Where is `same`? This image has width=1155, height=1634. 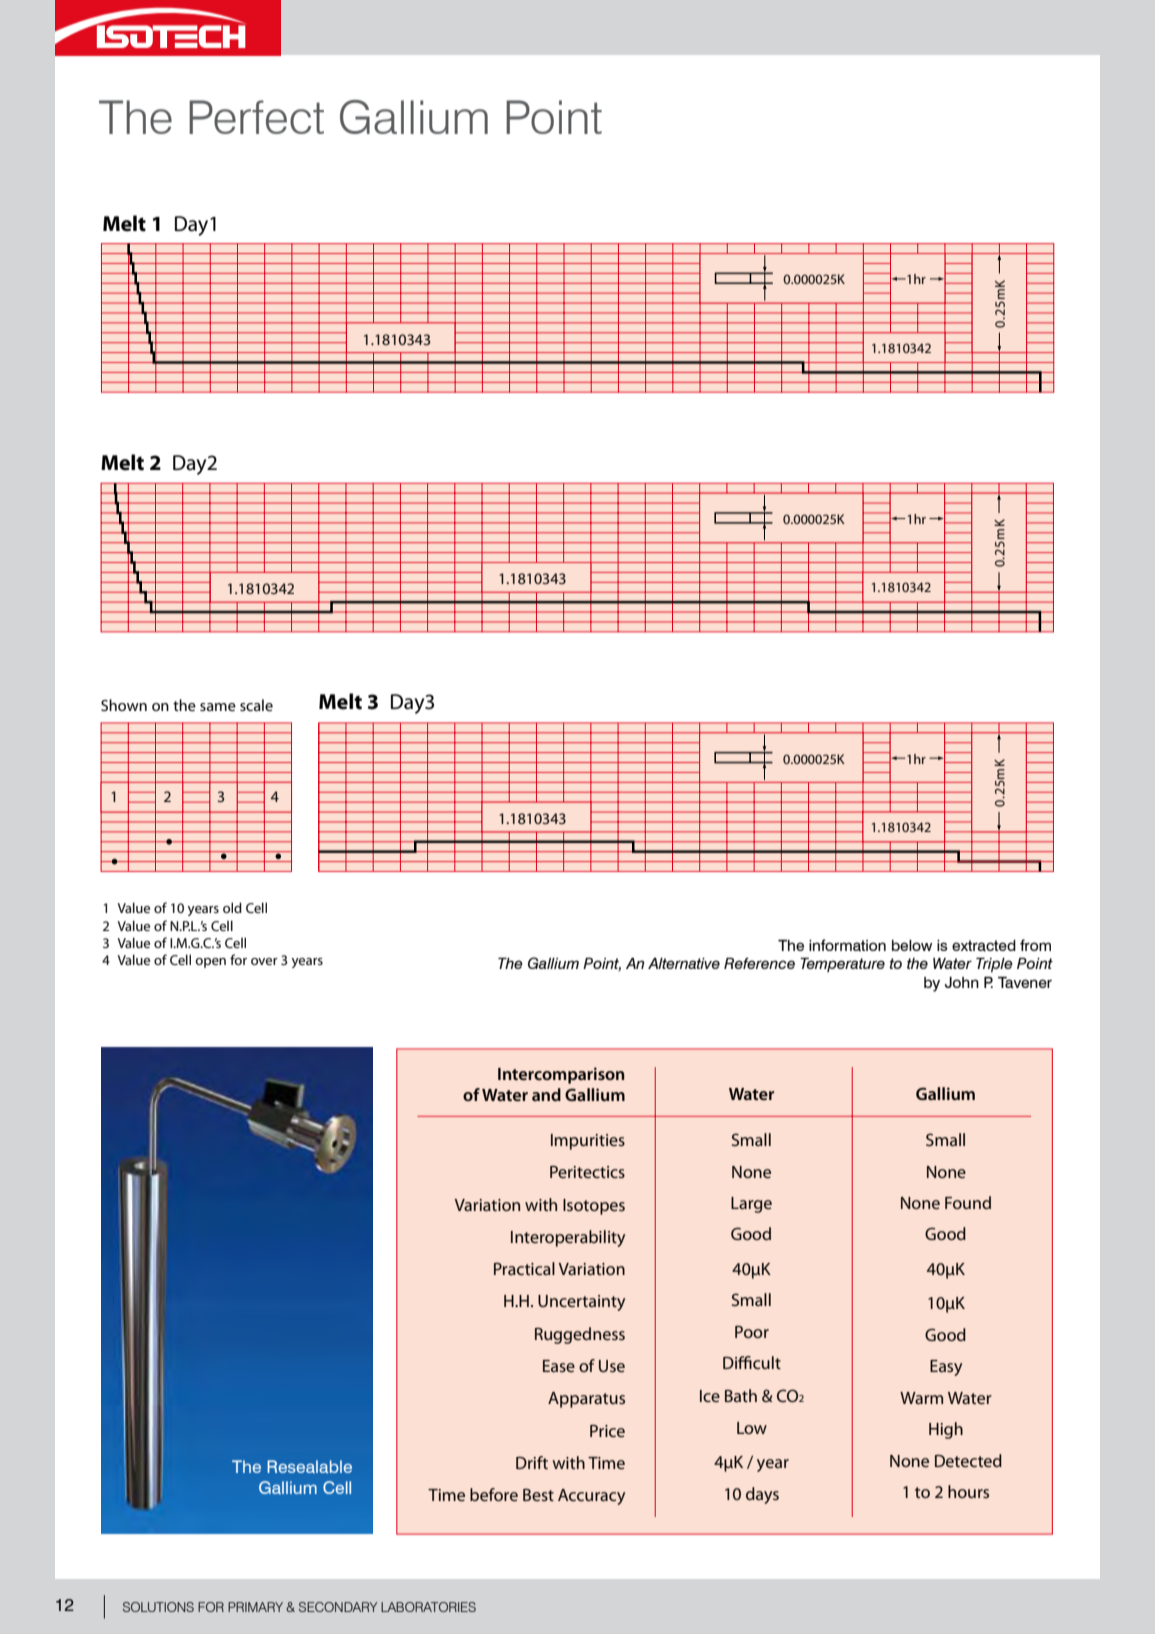
same is located at coordinates (218, 707).
